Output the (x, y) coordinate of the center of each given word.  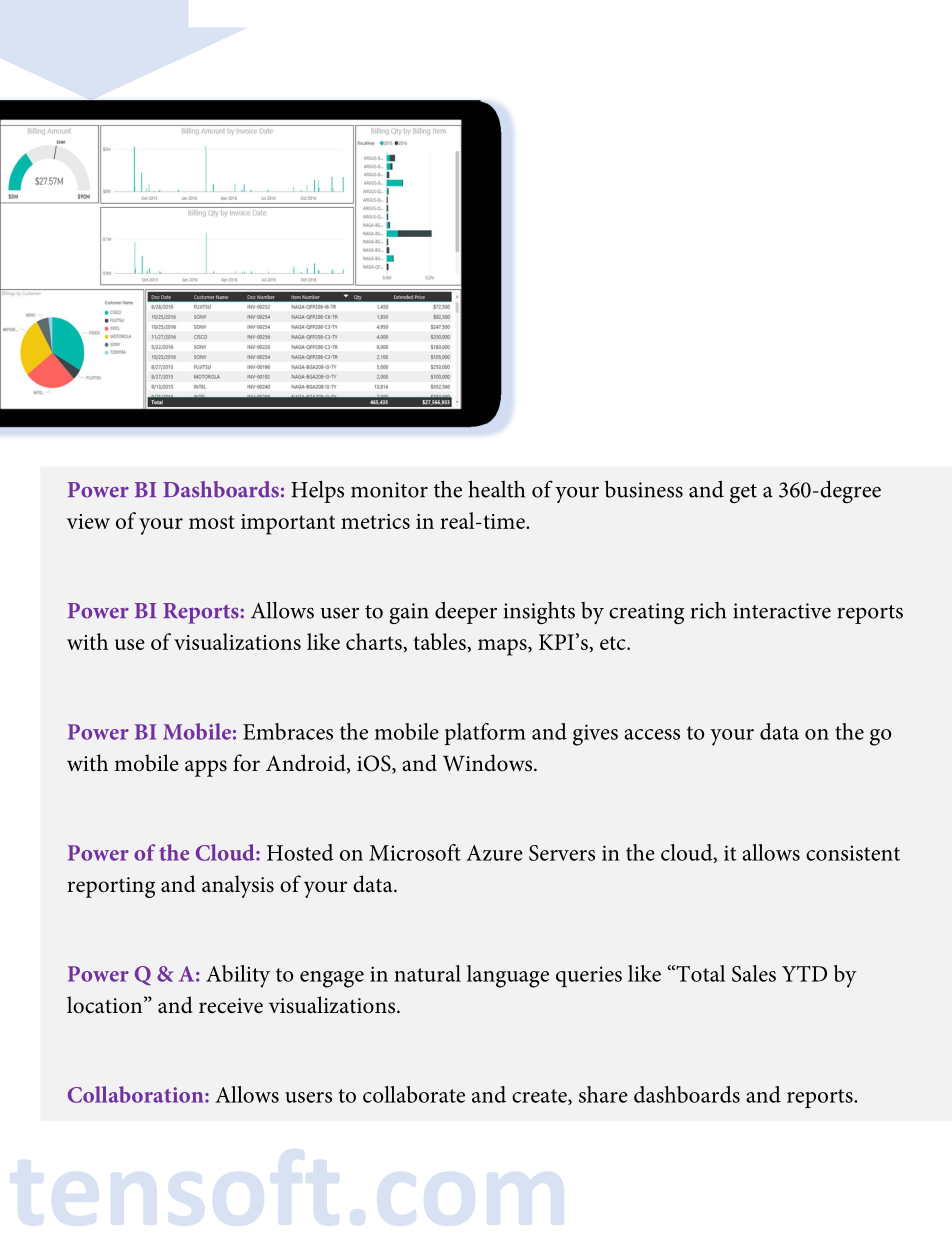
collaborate (414, 1094)
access (652, 734)
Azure (494, 853)
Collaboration (137, 1094)
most (212, 522)
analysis (238, 886)
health (496, 489)
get (743, 493)
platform (485, 734)
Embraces (288, 731)
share (603, 1094)
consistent (853, 853)
